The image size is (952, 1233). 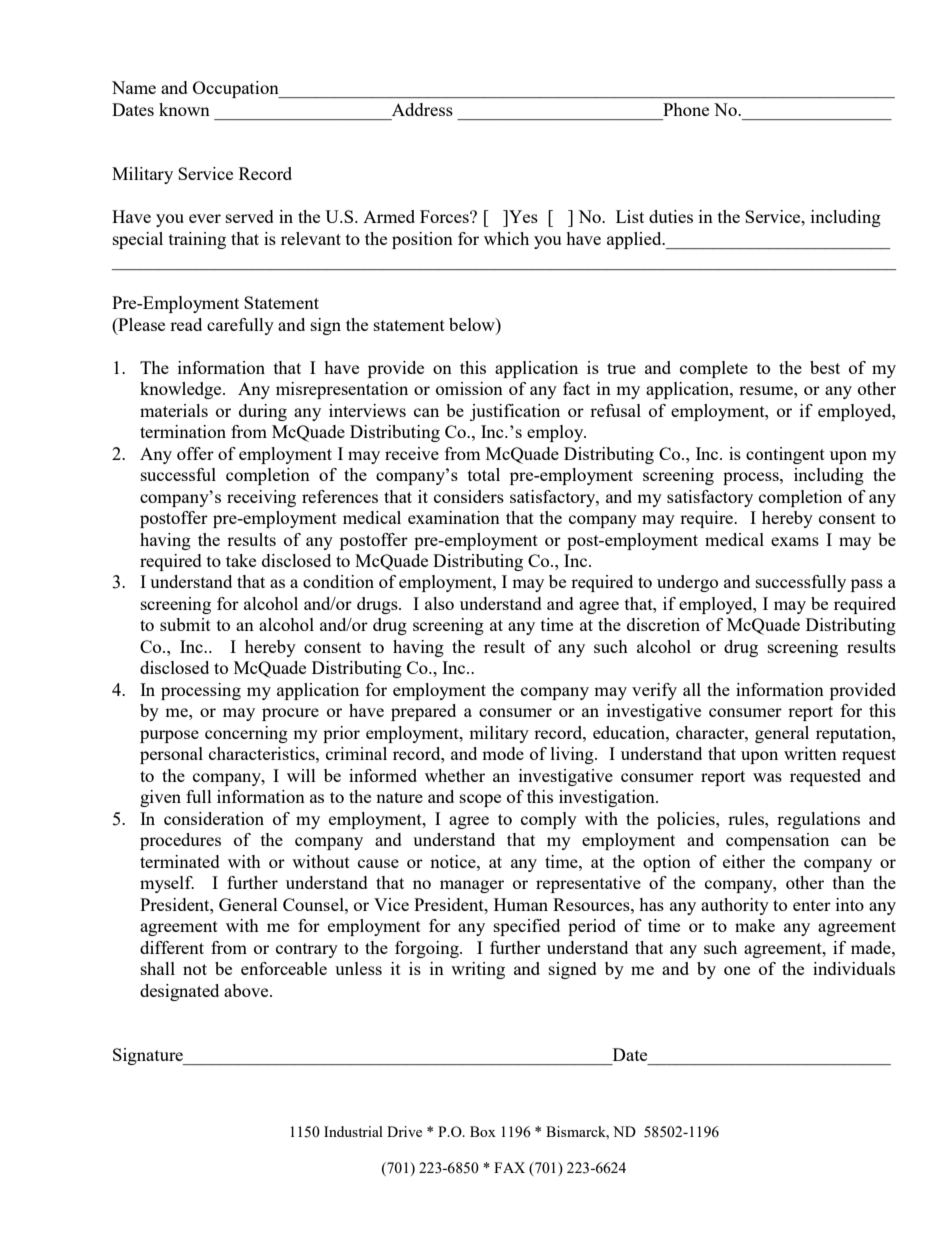 What do you see at coordinates (483, 1131) in the screenshot?
I see `Box` at bounding box center [483, 1131].
